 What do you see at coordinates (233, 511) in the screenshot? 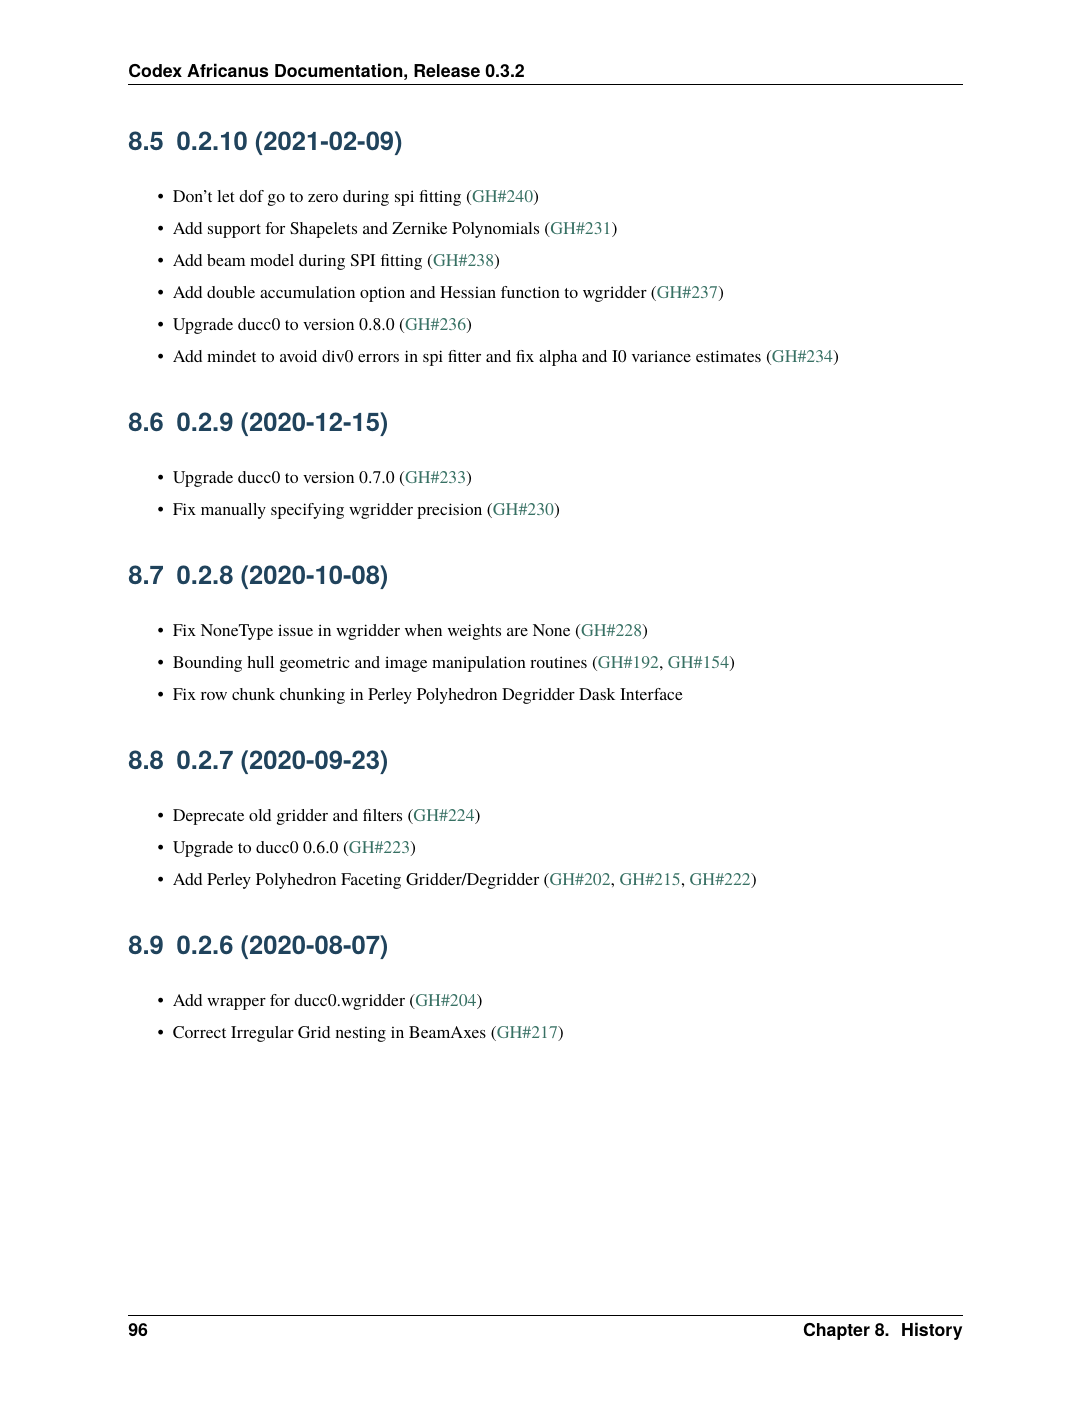
I see `manually` at bounding box center [233, 511].
